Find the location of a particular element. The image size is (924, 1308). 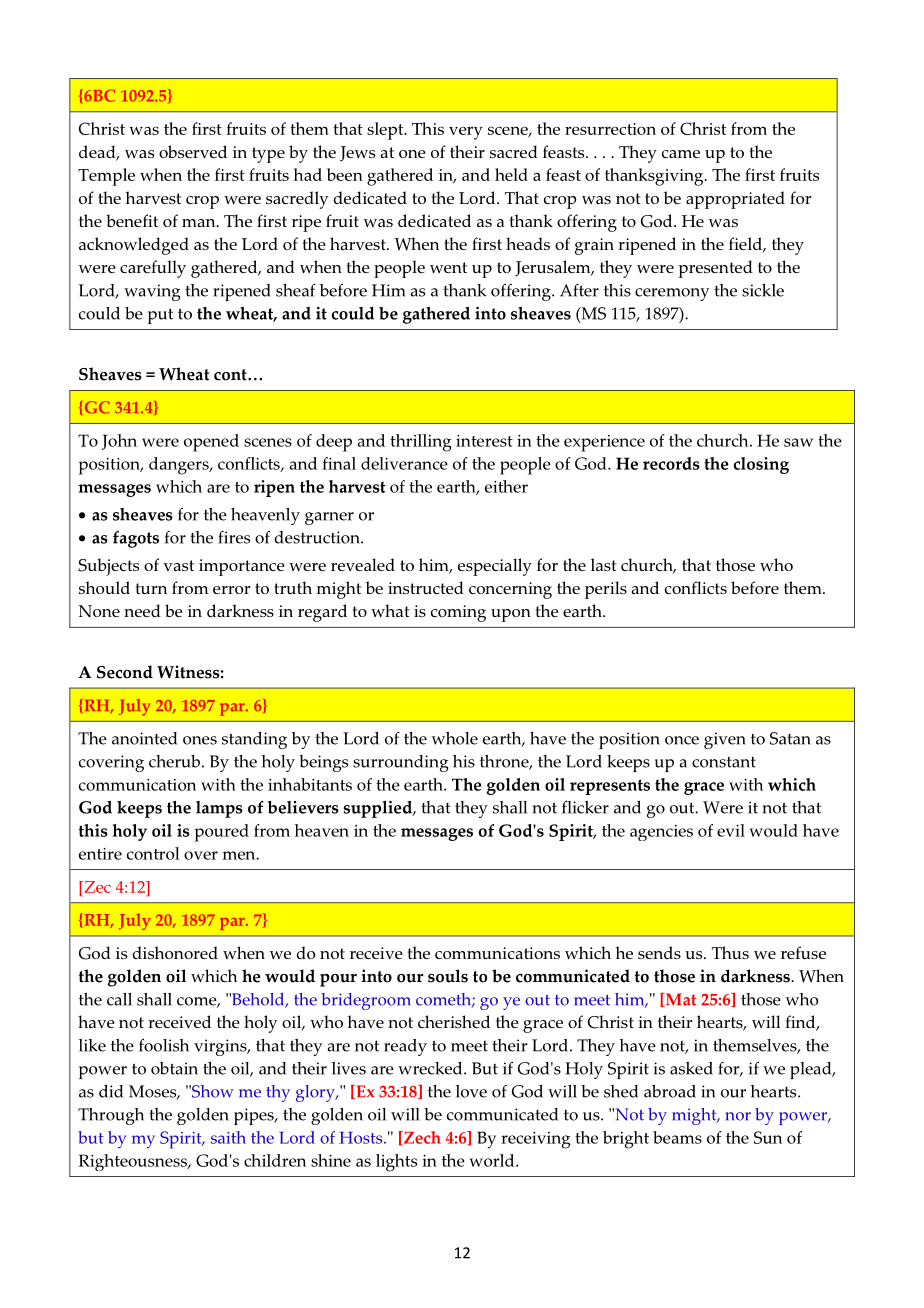

came is located at coordinates (681, 154).
